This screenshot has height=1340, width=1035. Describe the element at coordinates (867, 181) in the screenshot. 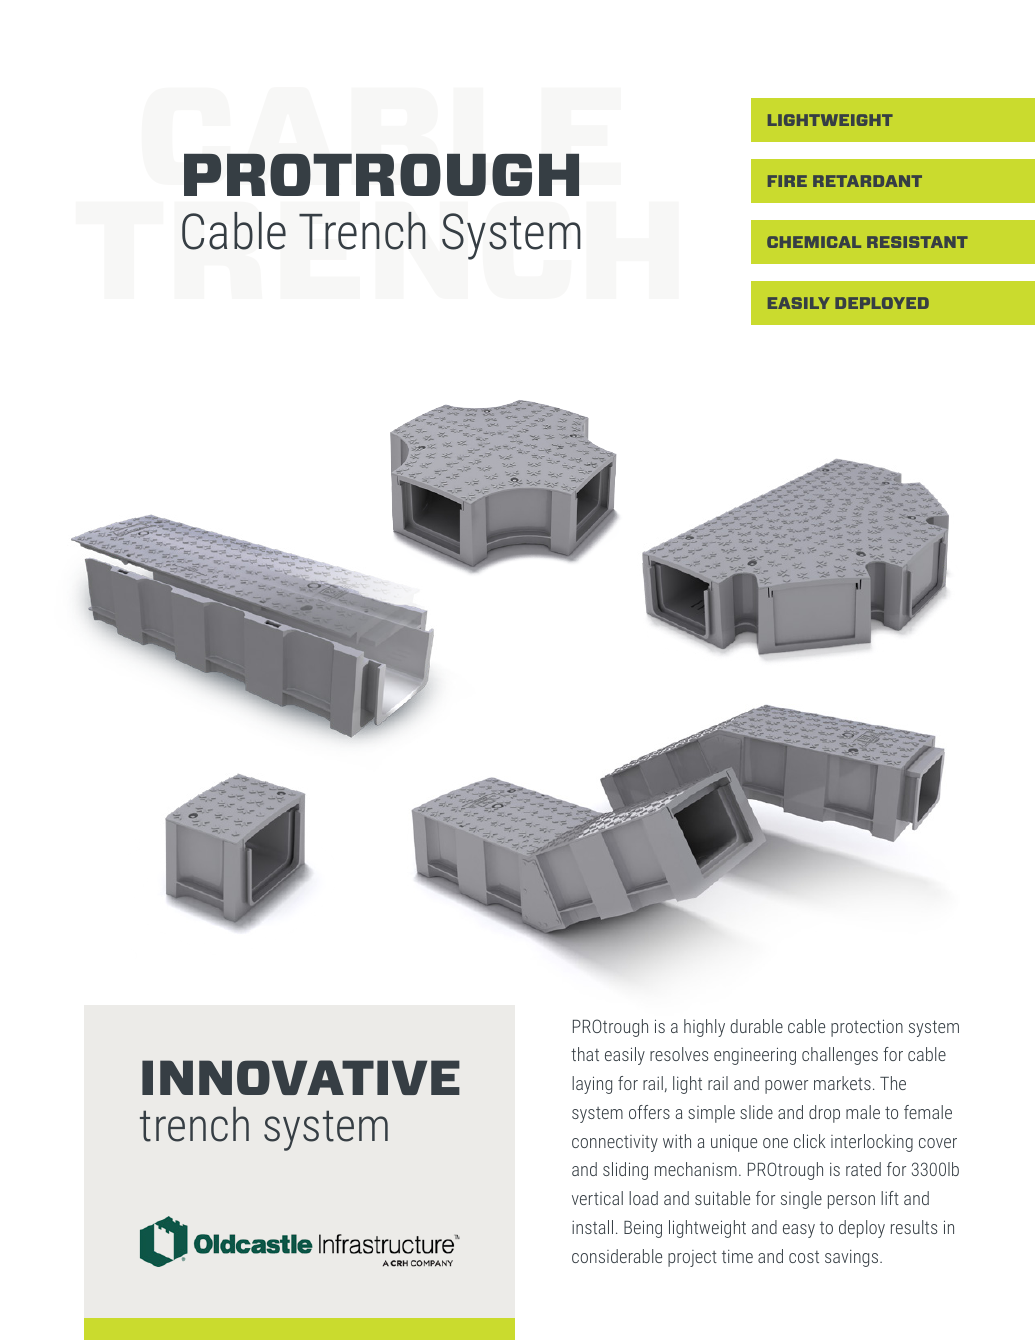

I see `RETARDANT` at that location.
